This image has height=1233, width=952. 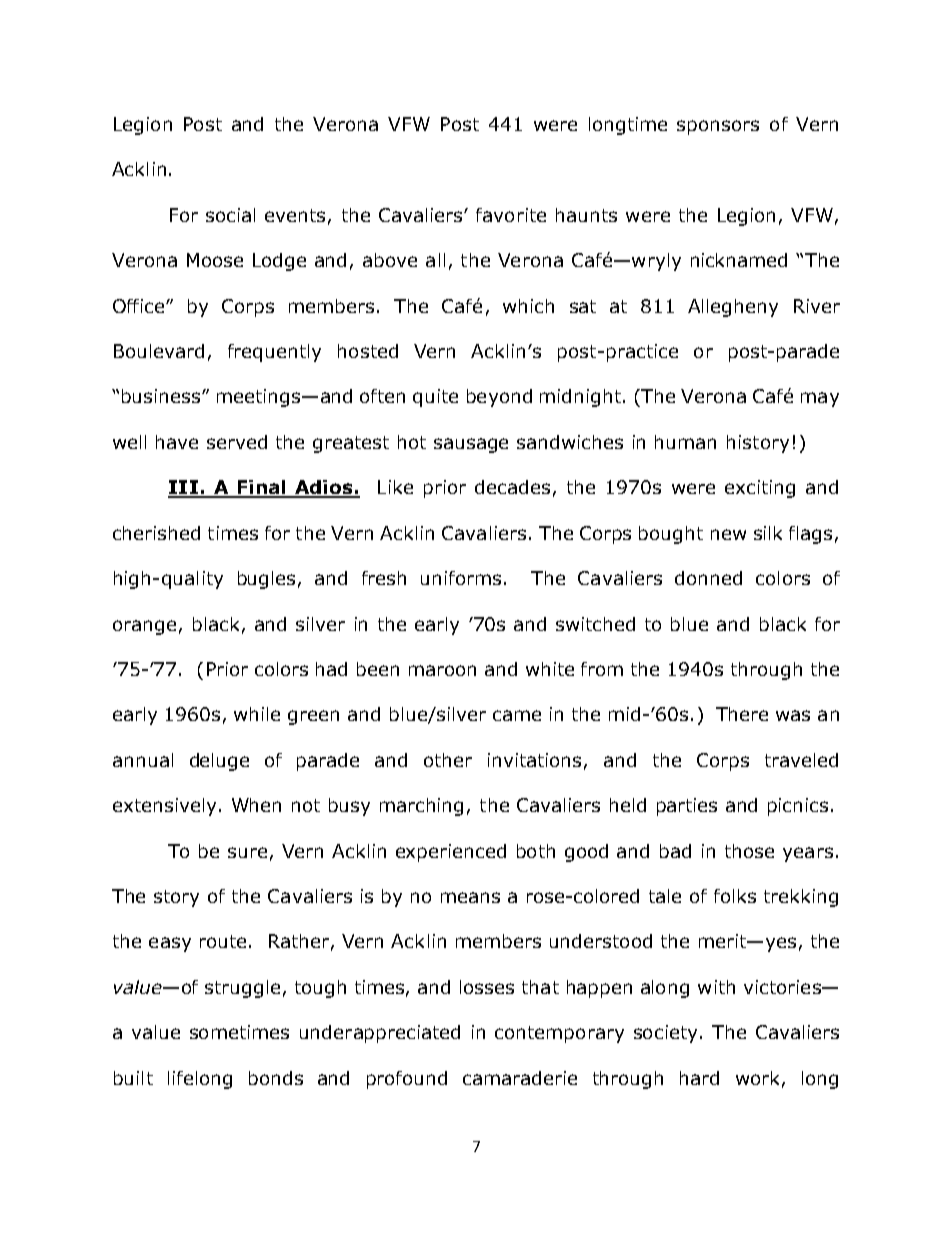 I want to click on new, so click(x=728, y=534).
